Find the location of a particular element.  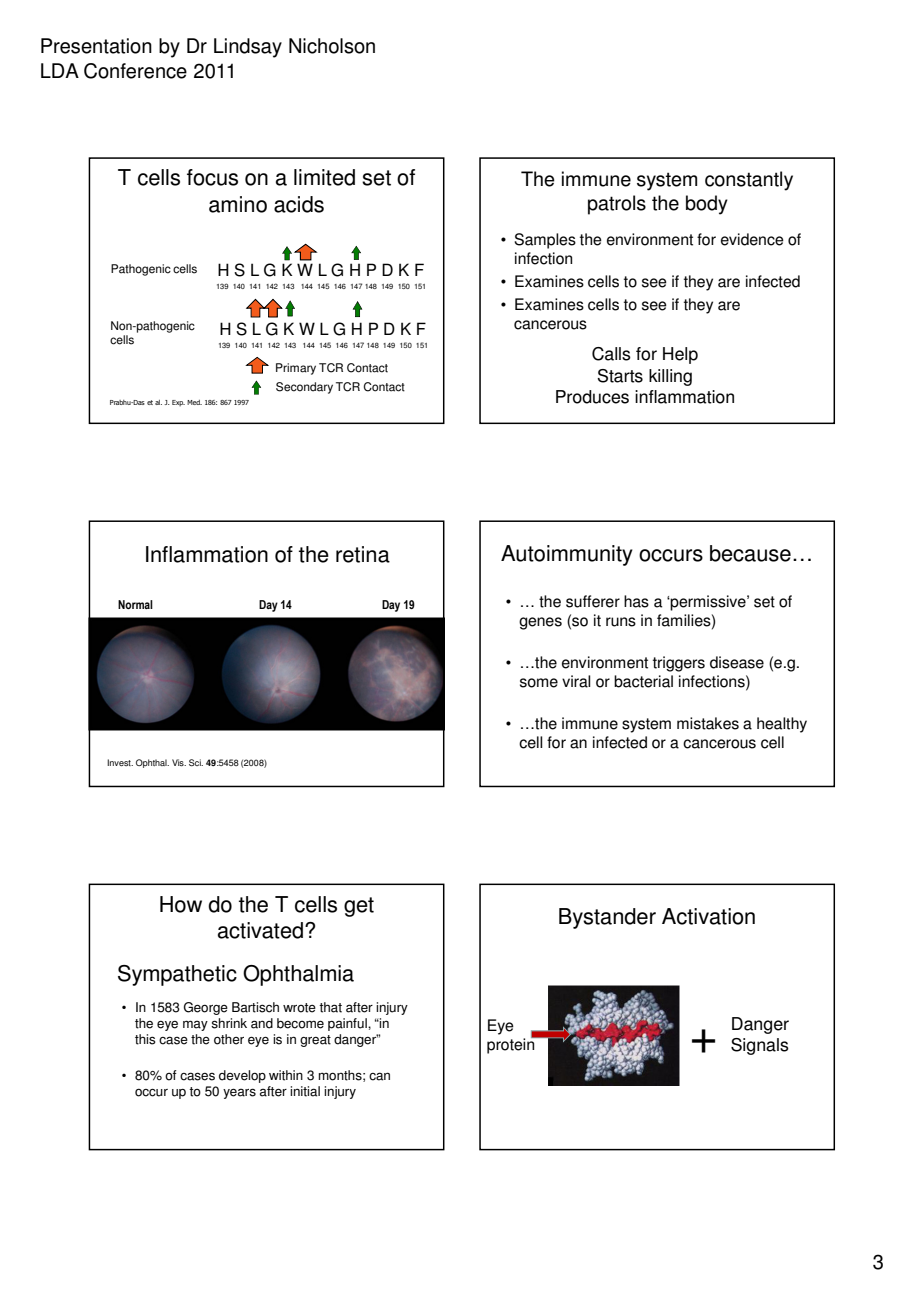

Conference is located at coordinates (135, 71).
